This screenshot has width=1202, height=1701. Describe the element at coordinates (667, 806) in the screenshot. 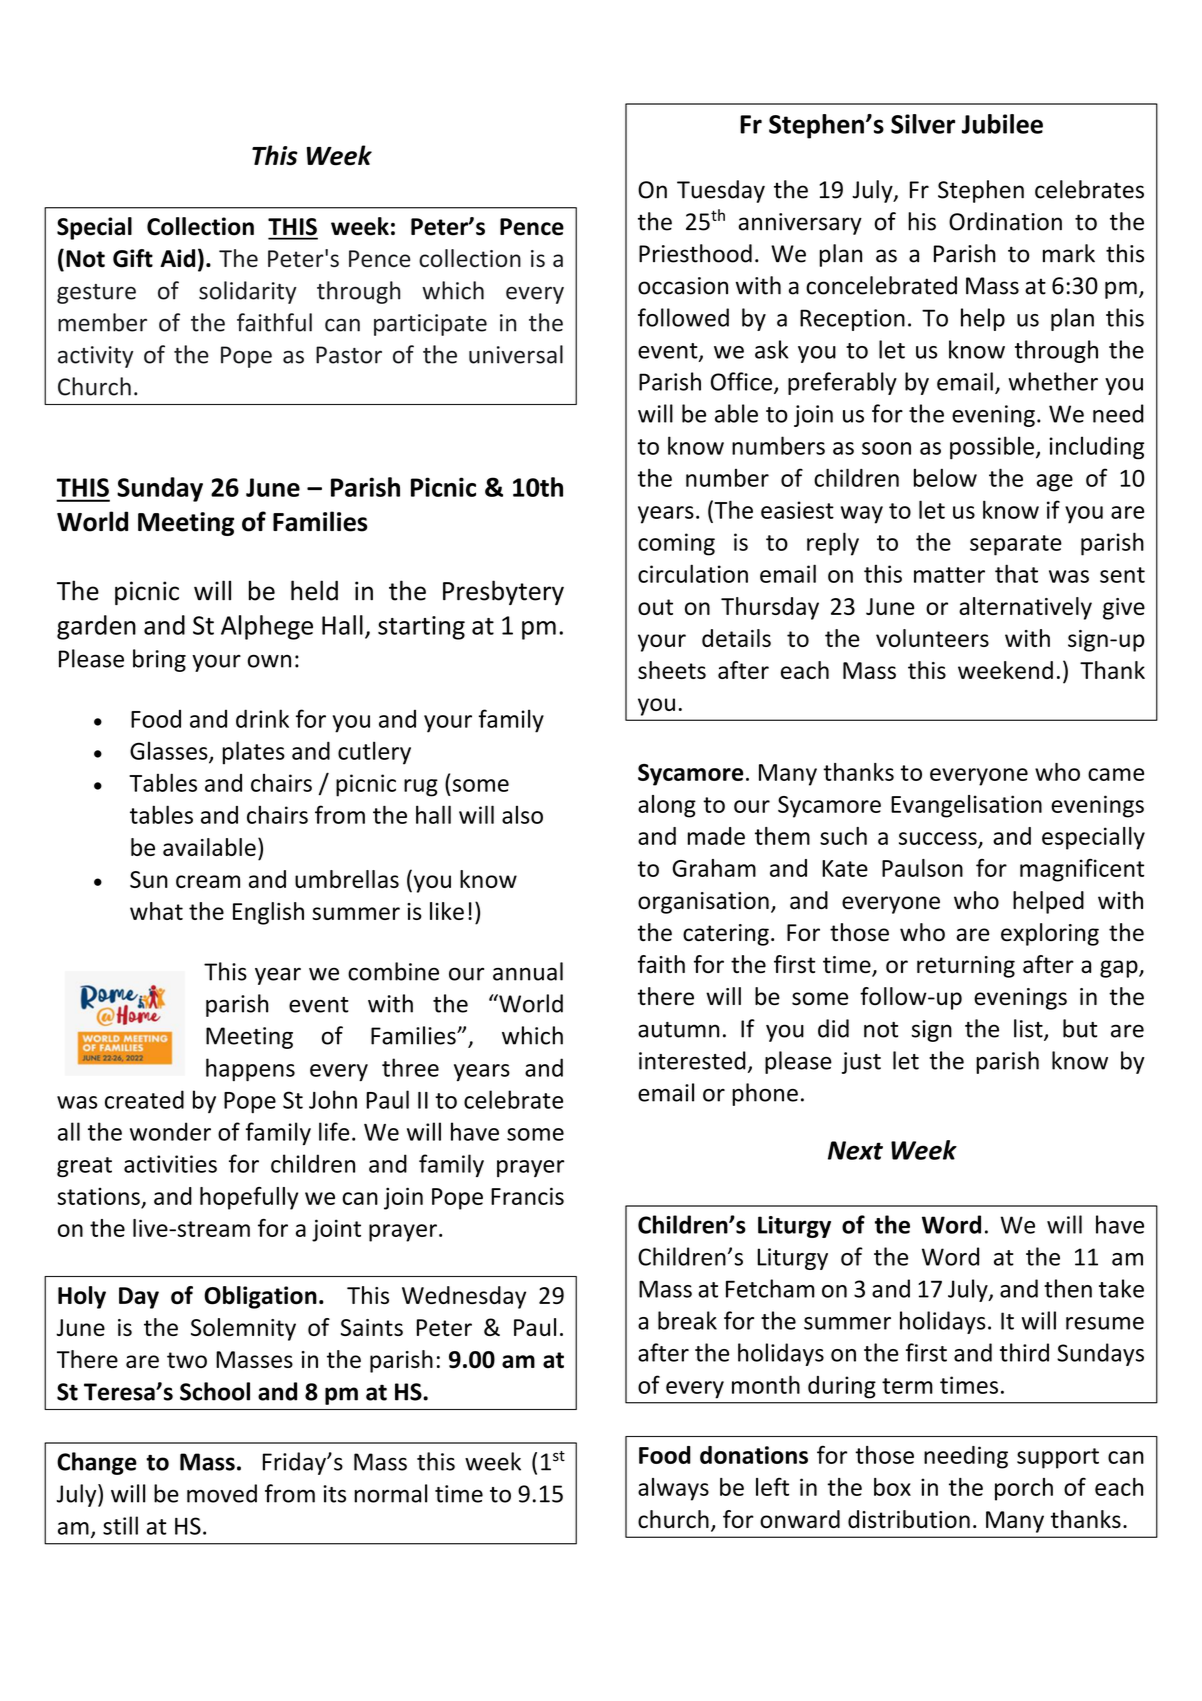

I see `along` at that location.
